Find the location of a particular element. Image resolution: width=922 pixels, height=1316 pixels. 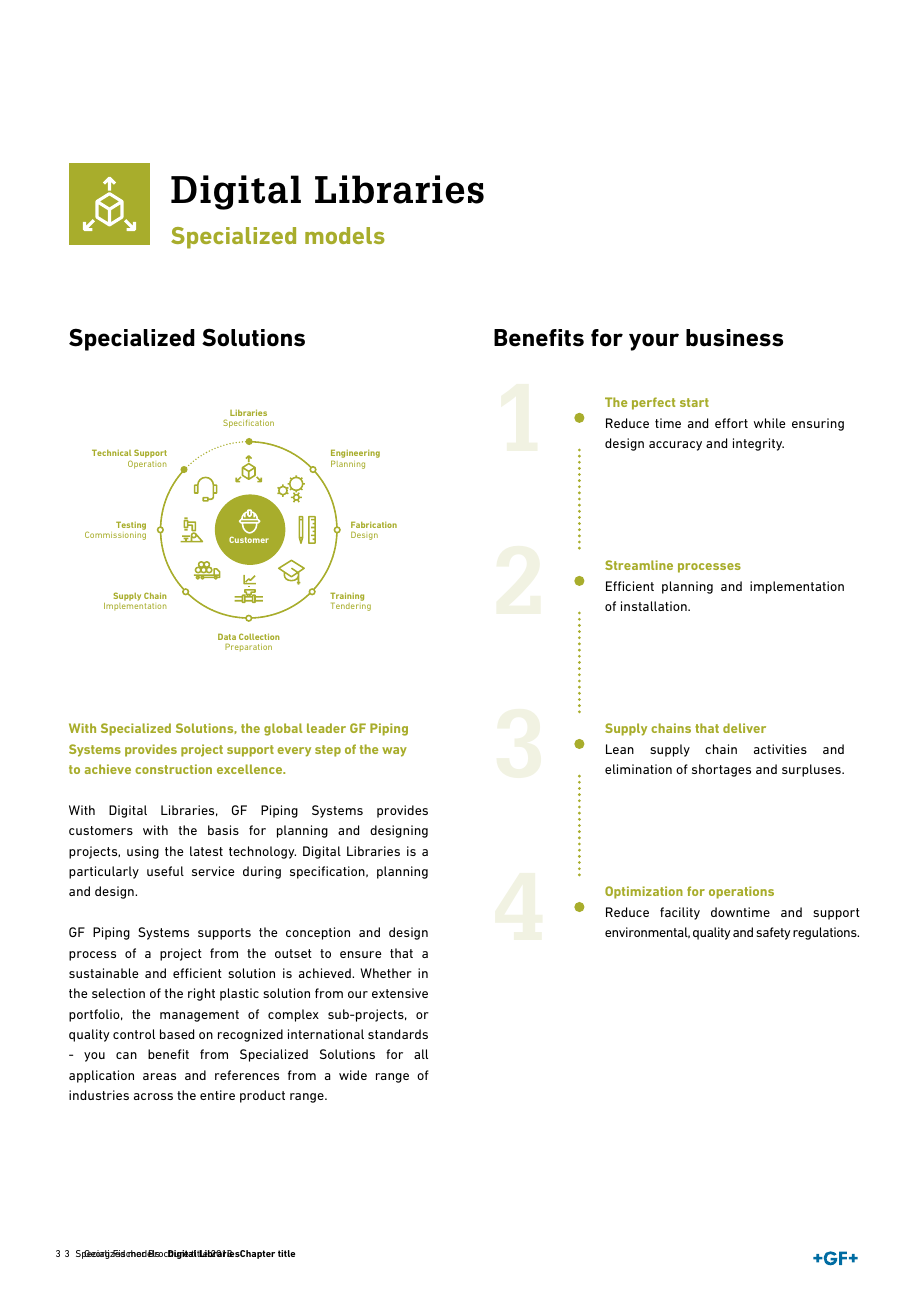

global is located at coordinates (283, 729).
